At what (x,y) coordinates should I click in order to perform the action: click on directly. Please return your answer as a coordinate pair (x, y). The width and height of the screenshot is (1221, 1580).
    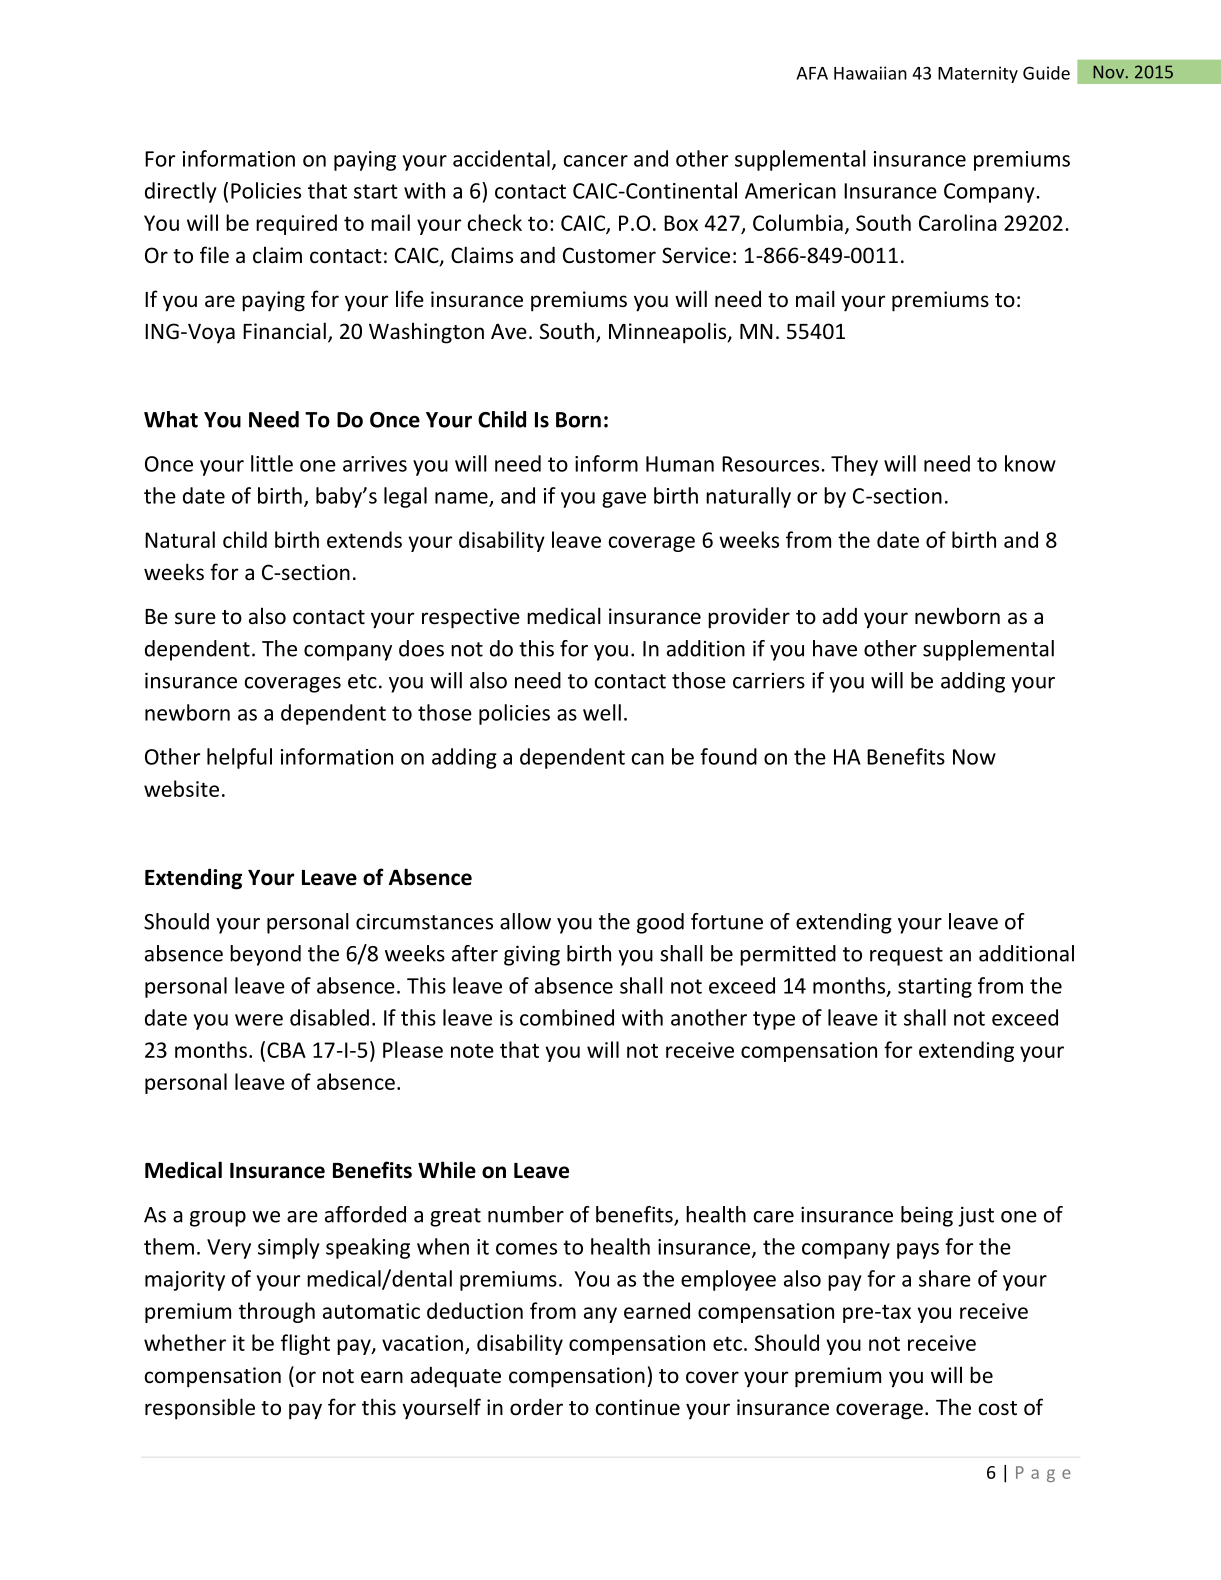
    Looking at the image, I should click on (181, 192).
